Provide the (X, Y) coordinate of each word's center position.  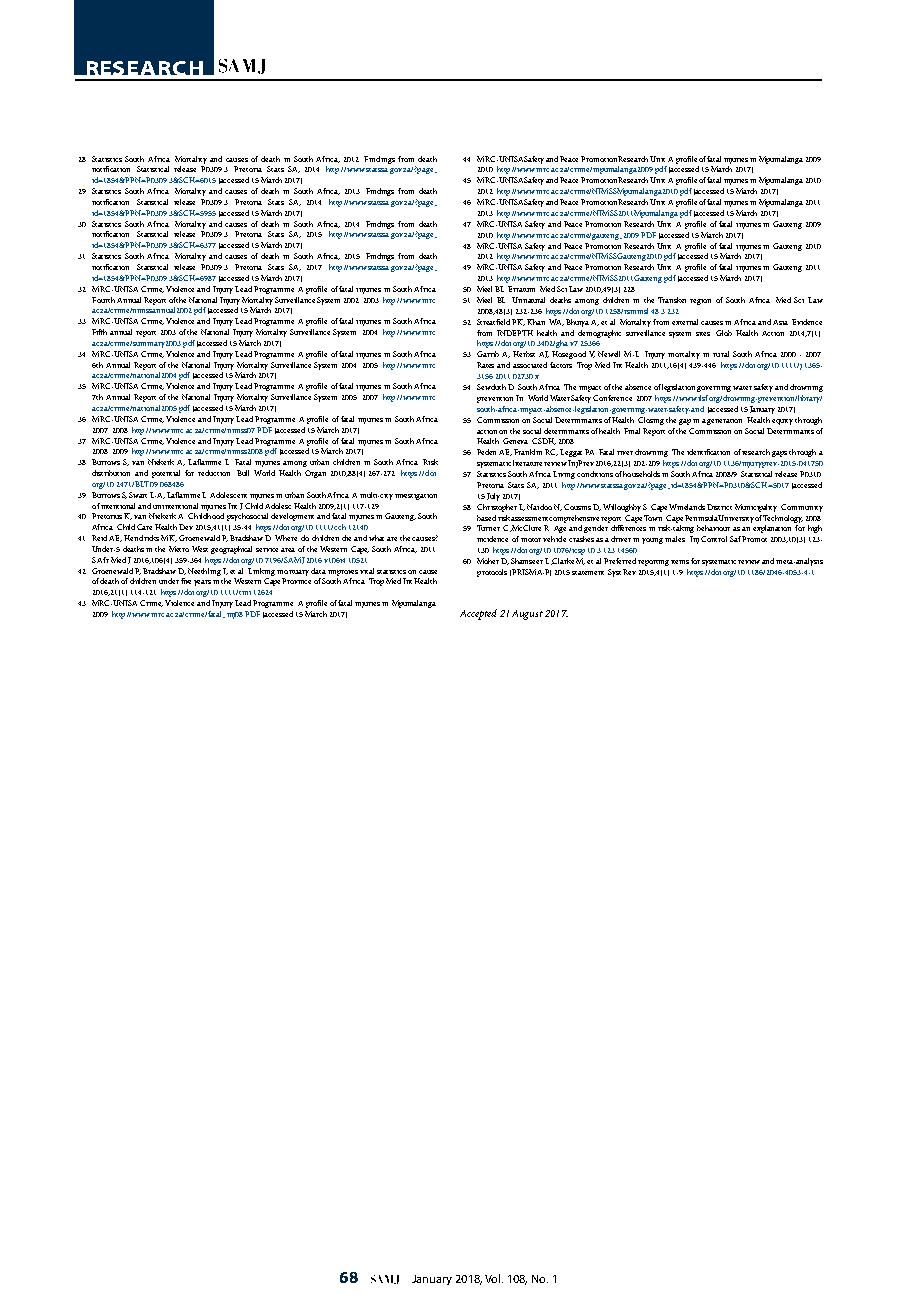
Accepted (478, 614)
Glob (724, 333)
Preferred (620, 561)
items (680, 562)
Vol (494, 1278)
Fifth (99, 332)
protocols (492, 573)
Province (296, 581)
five (186, 581)
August (527, 615)
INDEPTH (515, 333)
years (202, 583)
